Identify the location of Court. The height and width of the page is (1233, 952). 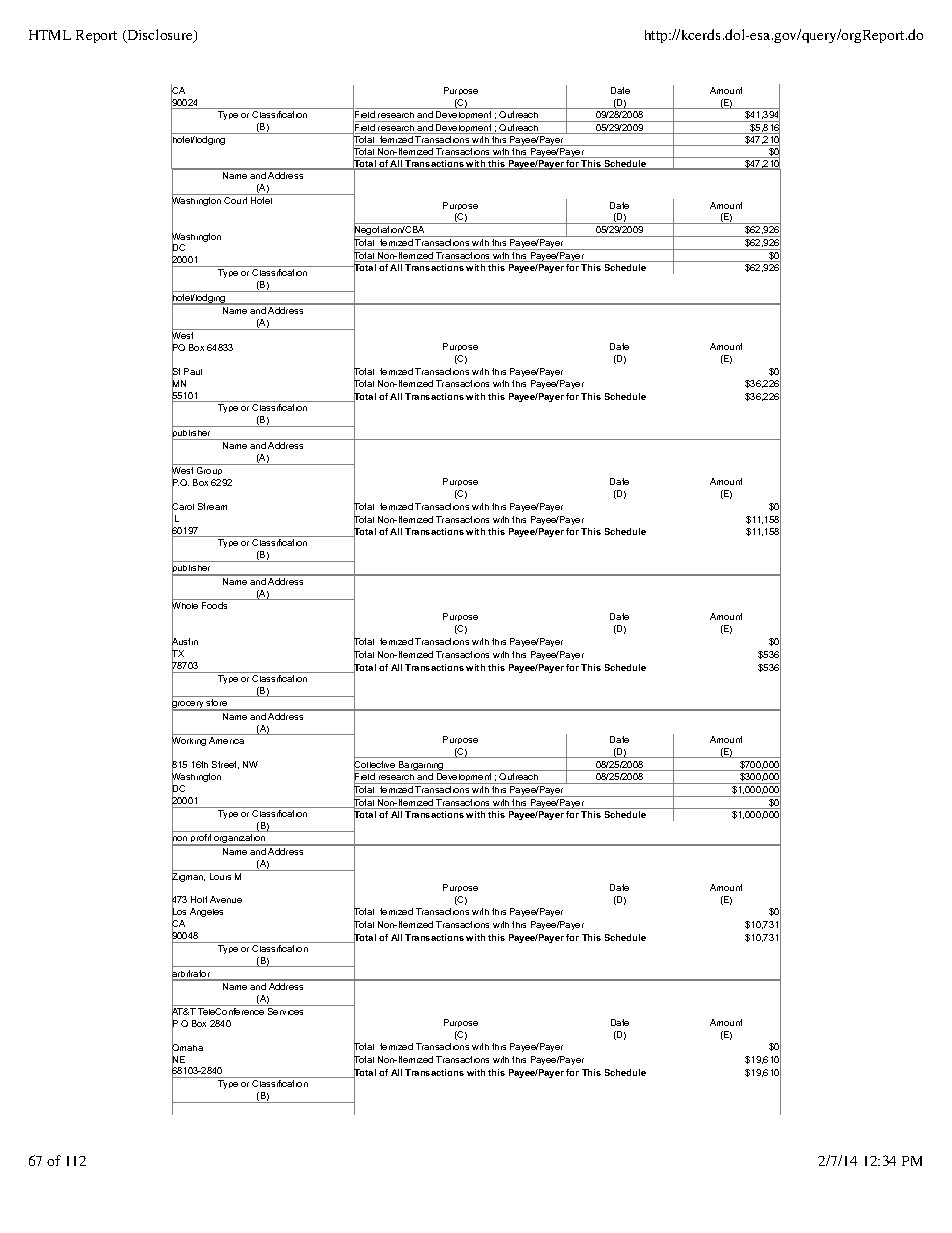
(235, 200).
